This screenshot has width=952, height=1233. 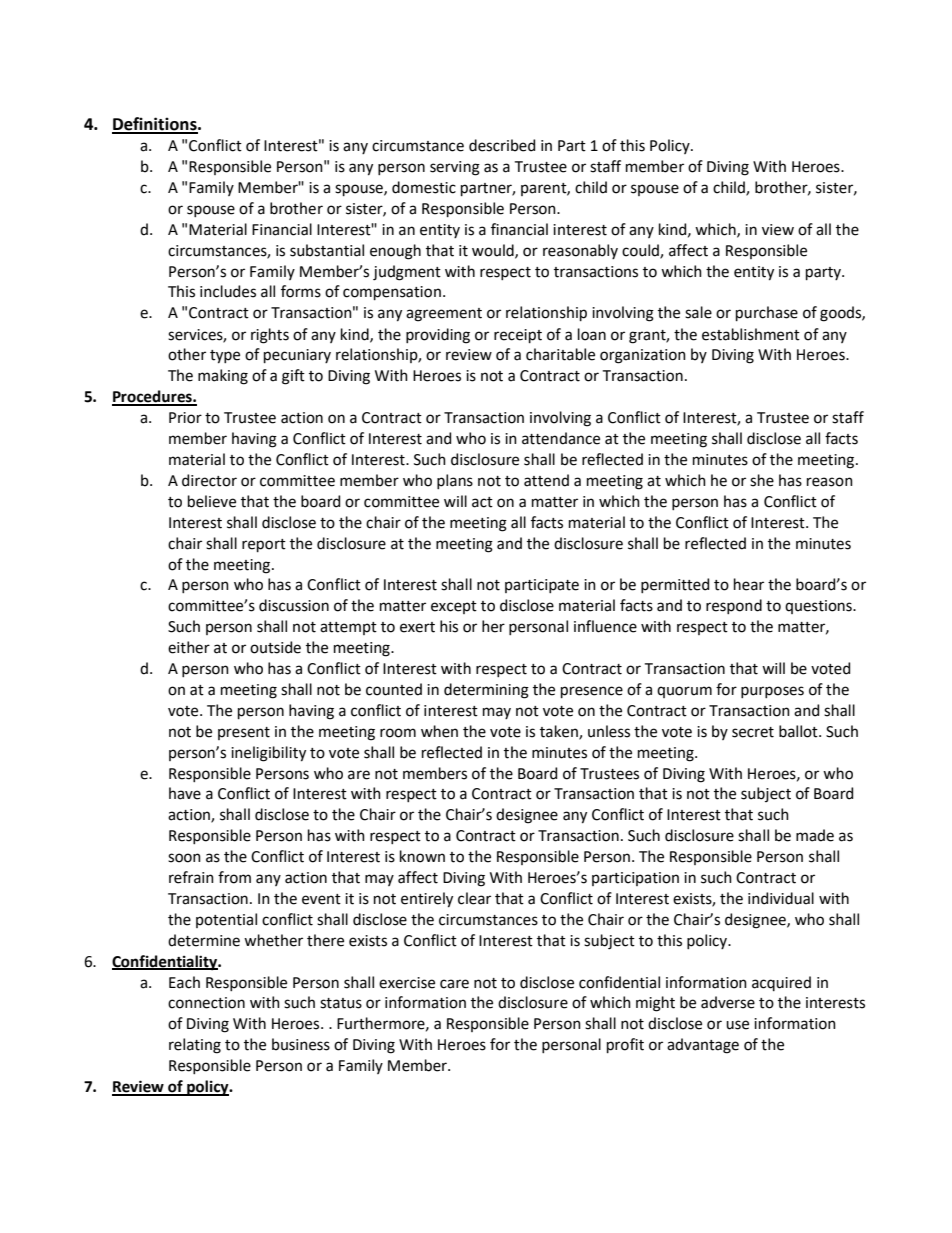 What do you see at coordinates (327, 250) in the screenshot?
I see `substantial` at bounding box center [327, 250].
